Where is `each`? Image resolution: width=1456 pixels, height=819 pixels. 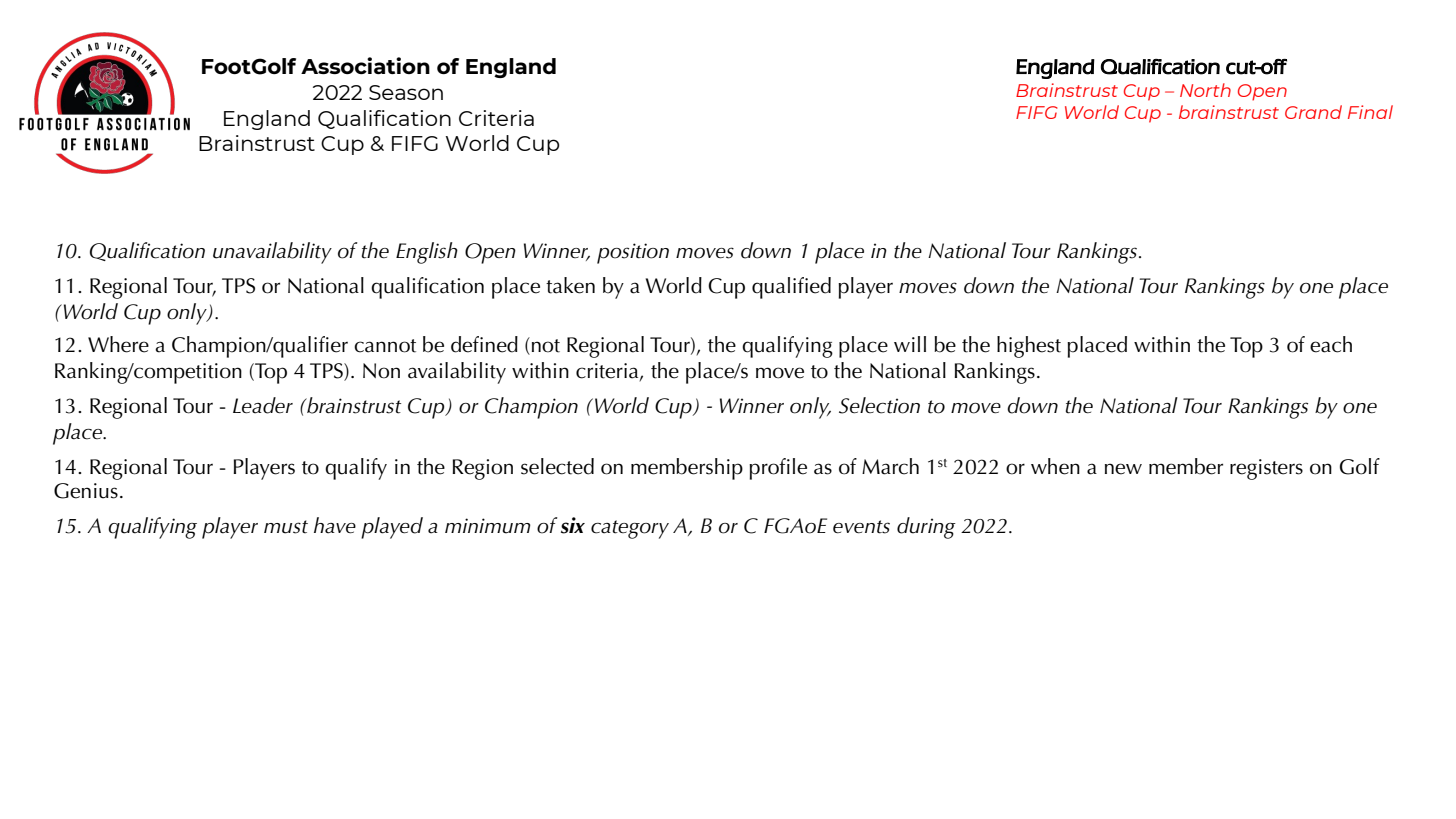
each is located at coordinates (1331, 344).
